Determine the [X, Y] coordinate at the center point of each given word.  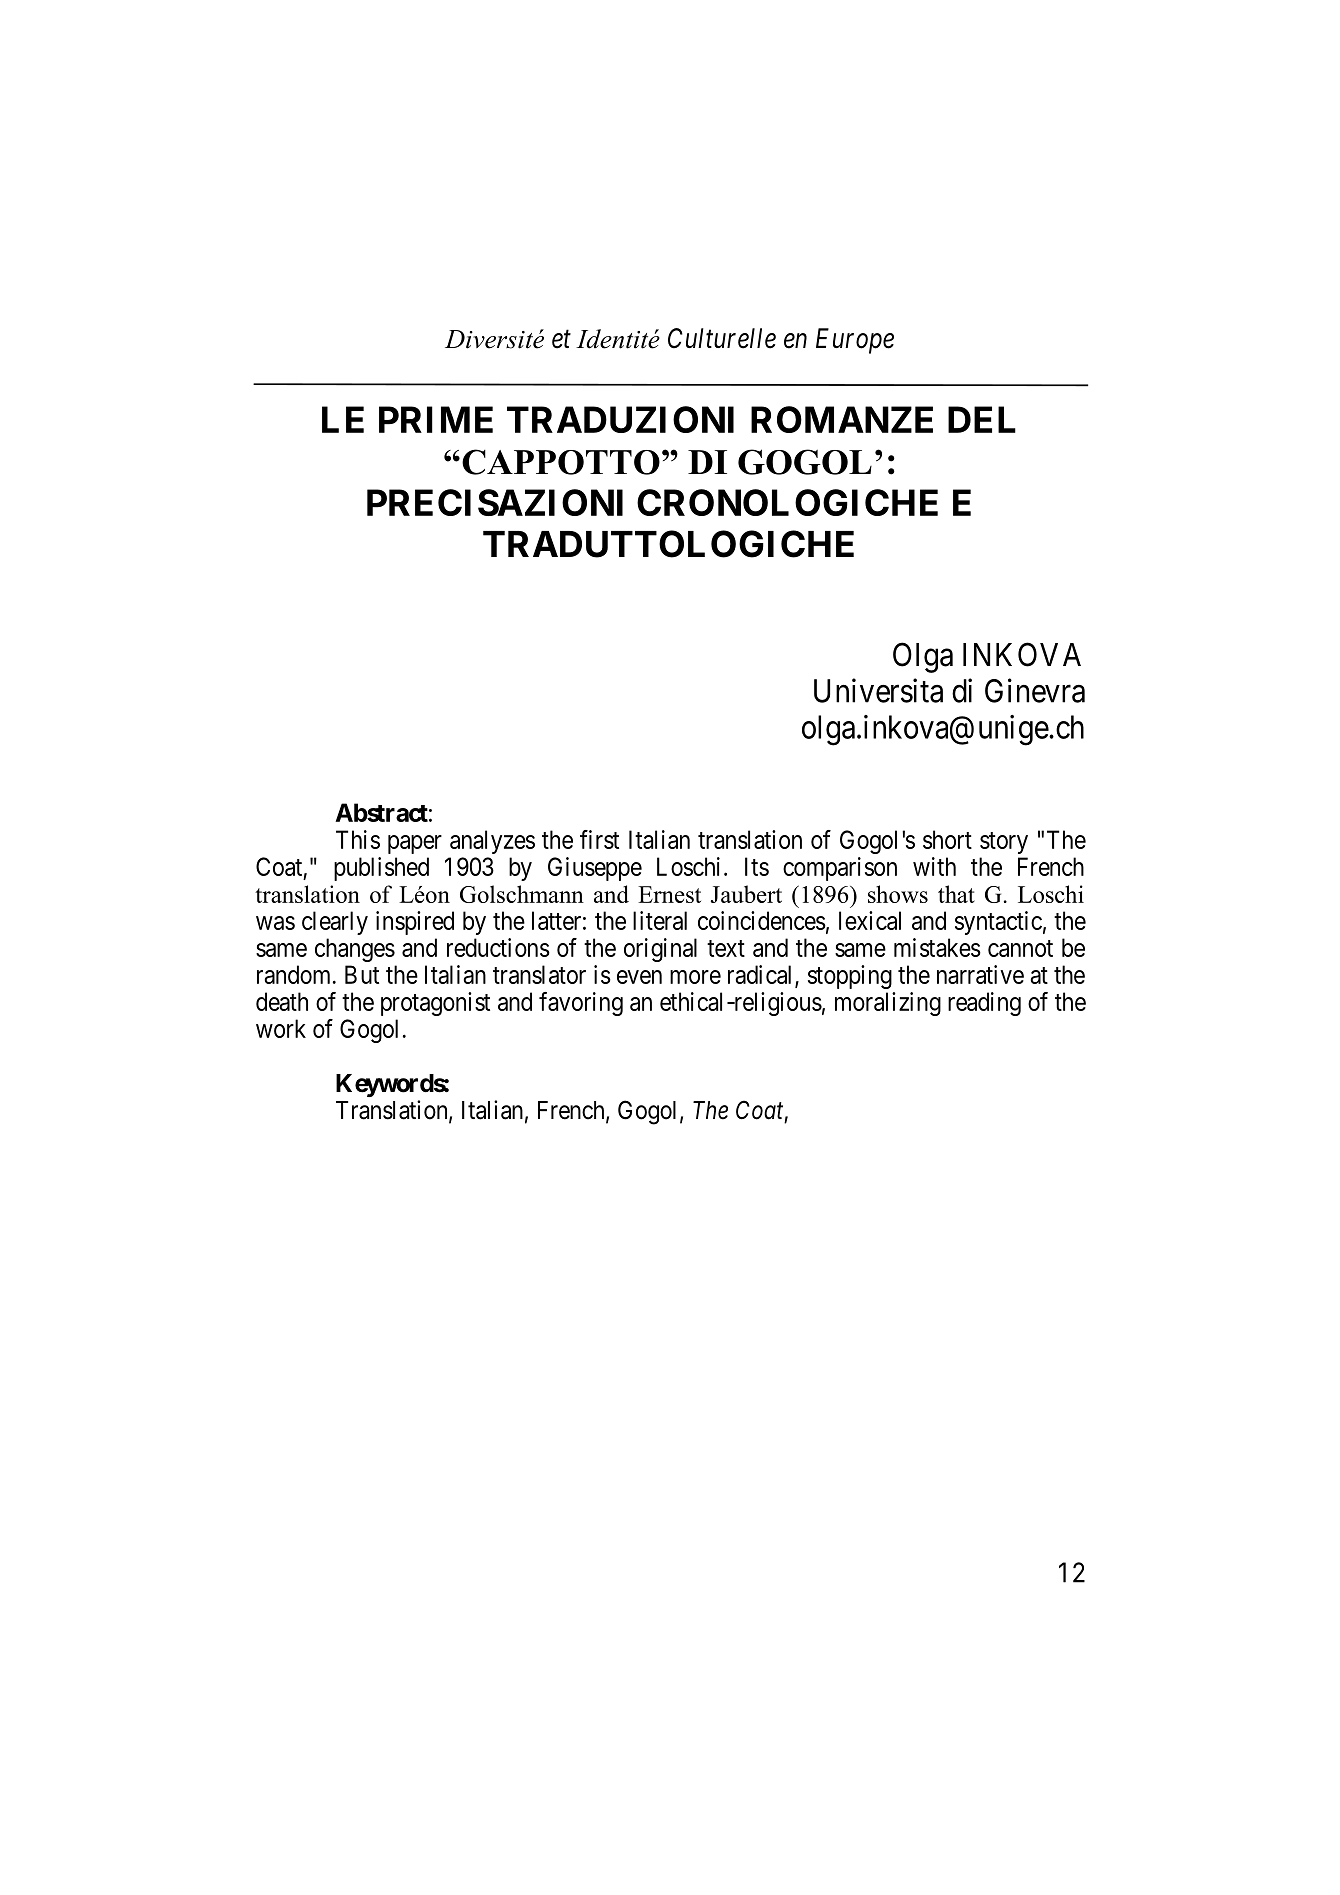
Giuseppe [595, 869]
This [358, 839]
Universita [878, 690]
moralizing [888, 1004]
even [639, 977]
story [1004, 843]
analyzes [492, 842]
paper [415, 844]
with [934, 866]
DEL [982, 419]
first [599, 839]
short [947, 839]
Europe [855, 341]
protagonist [435, 1004]
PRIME [436, 419]
